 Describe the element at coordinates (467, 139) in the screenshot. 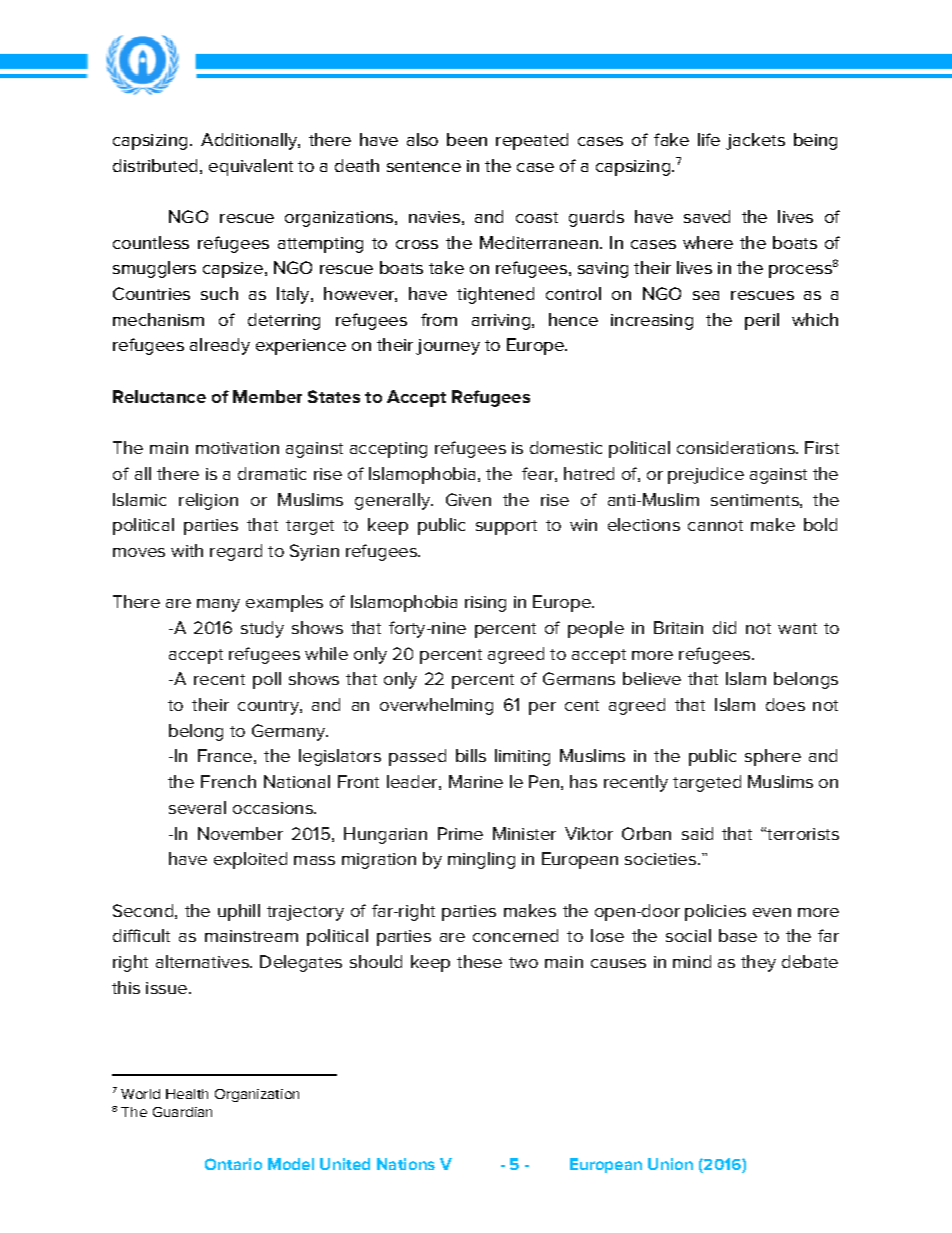

I see `been` at that location.
